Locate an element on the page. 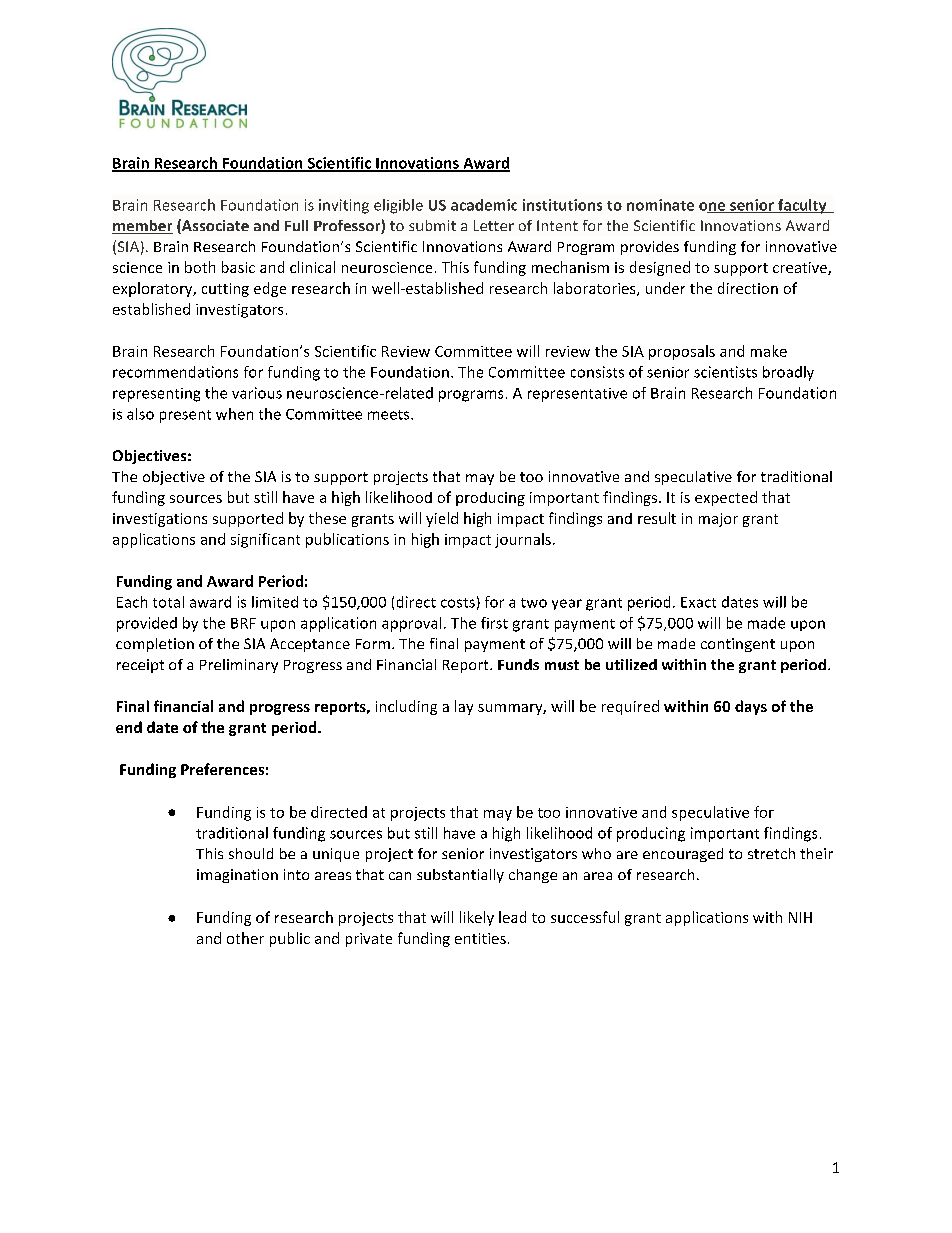  one is located at coordinates (713, 207).
